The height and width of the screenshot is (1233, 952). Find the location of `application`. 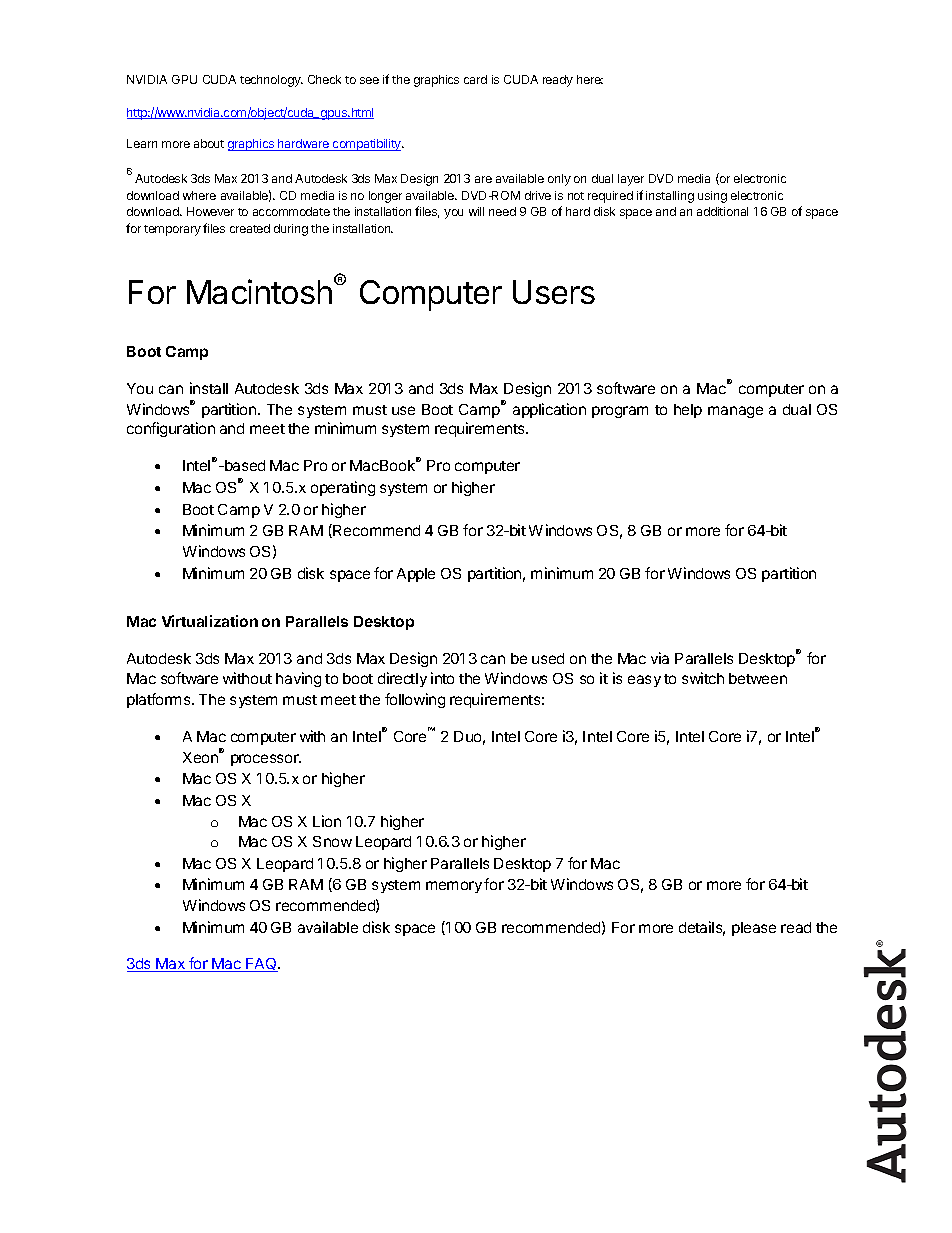

application is located at coordinates (549, 410).
